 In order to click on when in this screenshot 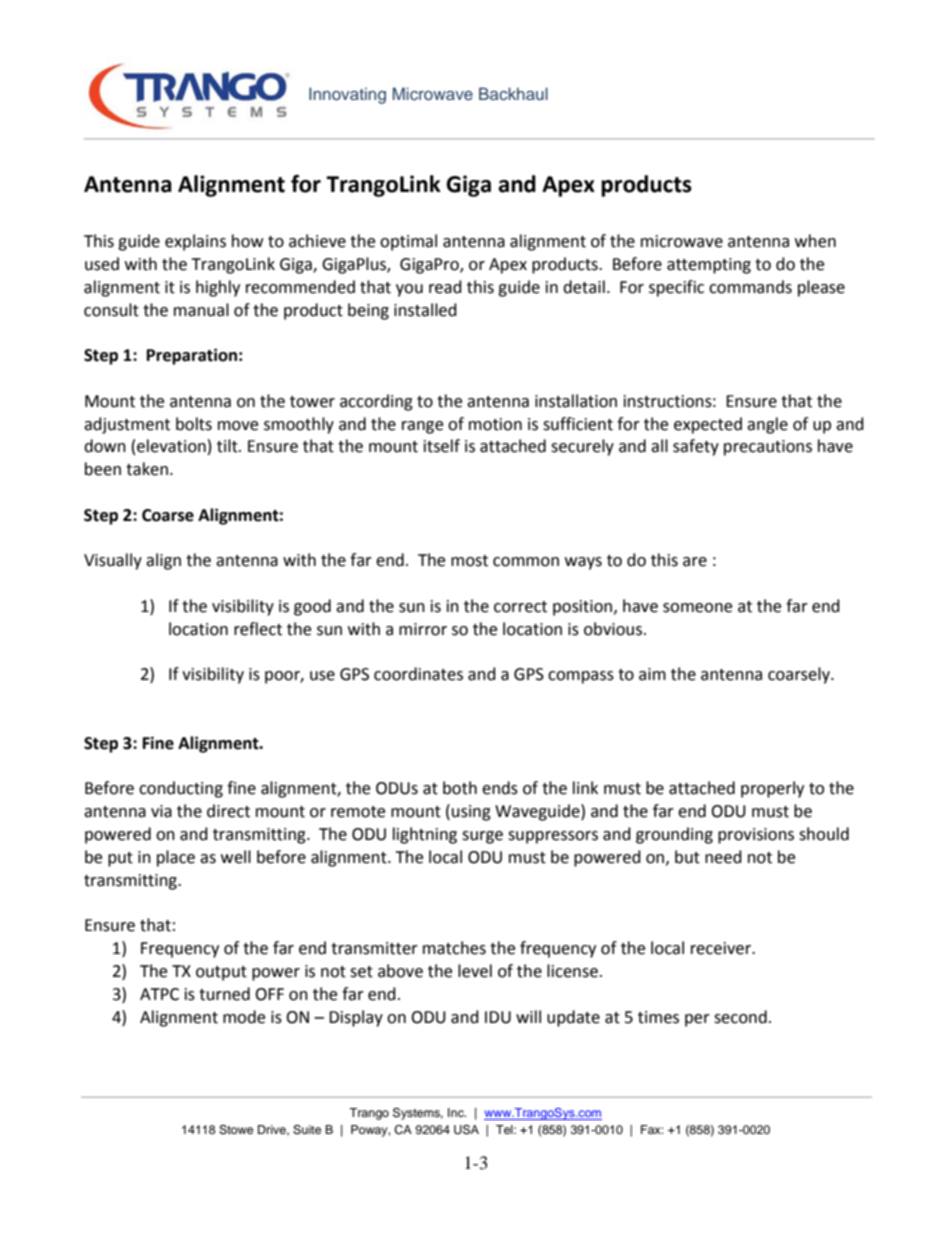, I will do `click(815, 241)`.
